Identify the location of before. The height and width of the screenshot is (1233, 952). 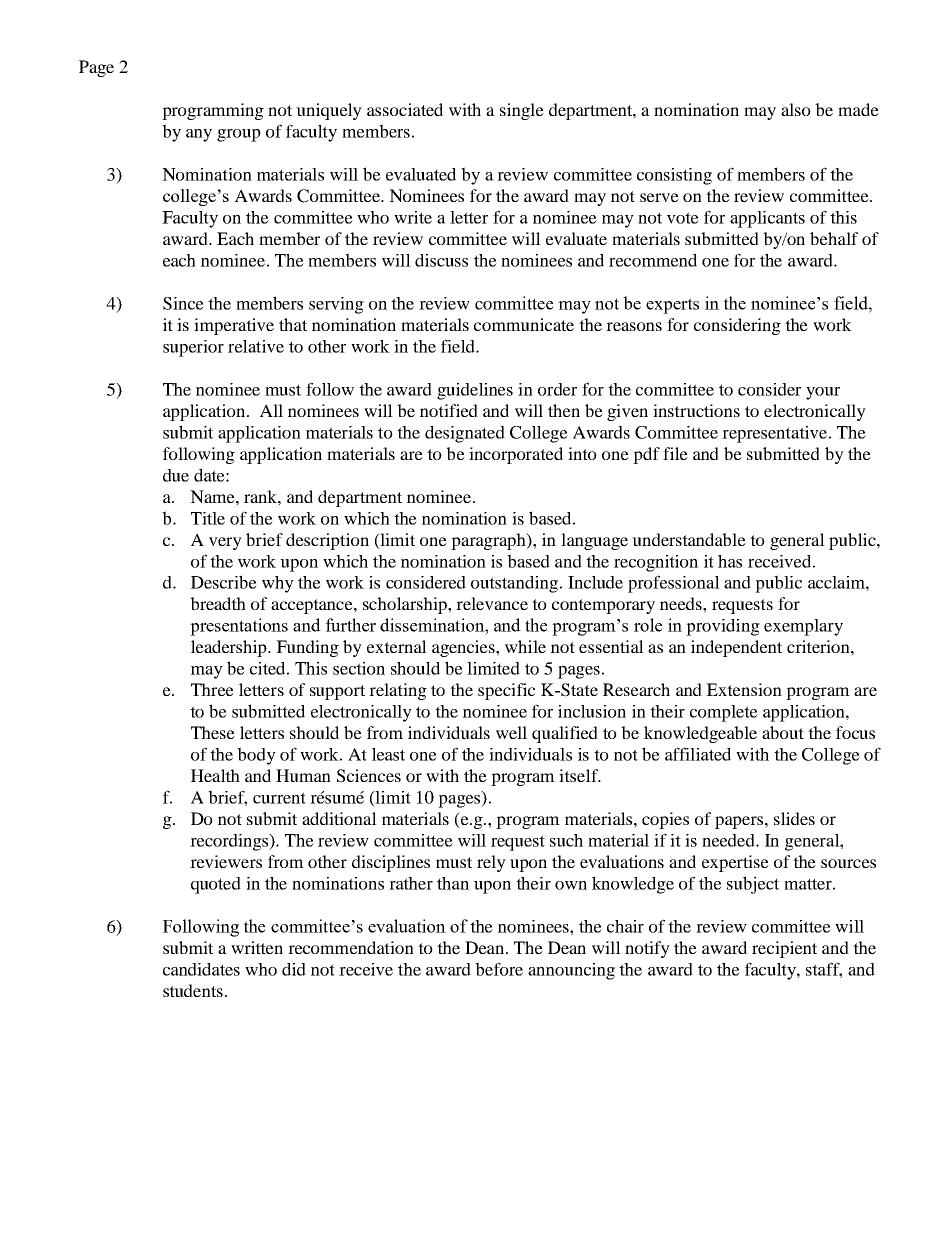
(499, 969).
